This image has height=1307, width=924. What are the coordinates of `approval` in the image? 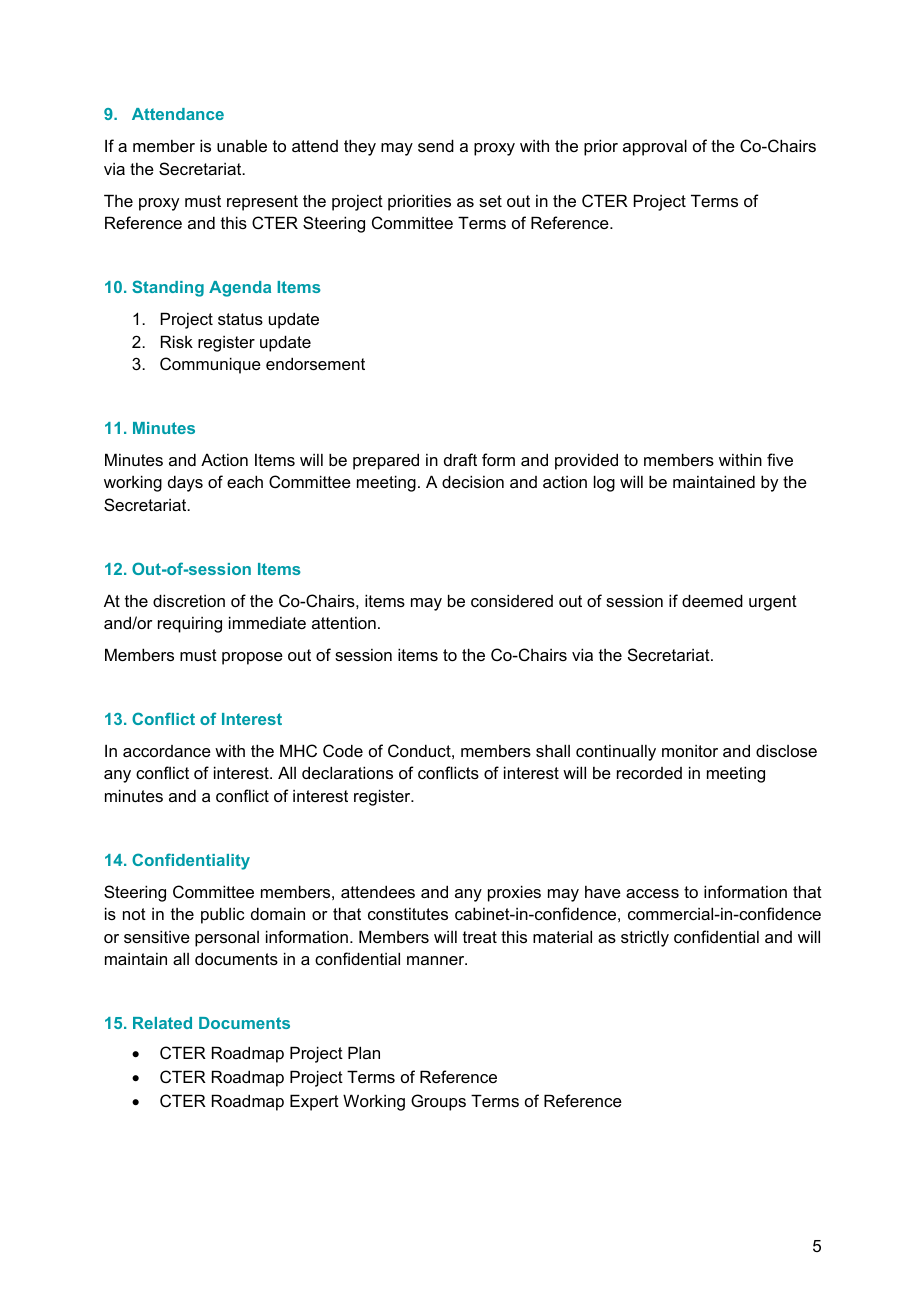 It's located at (655, 147).
